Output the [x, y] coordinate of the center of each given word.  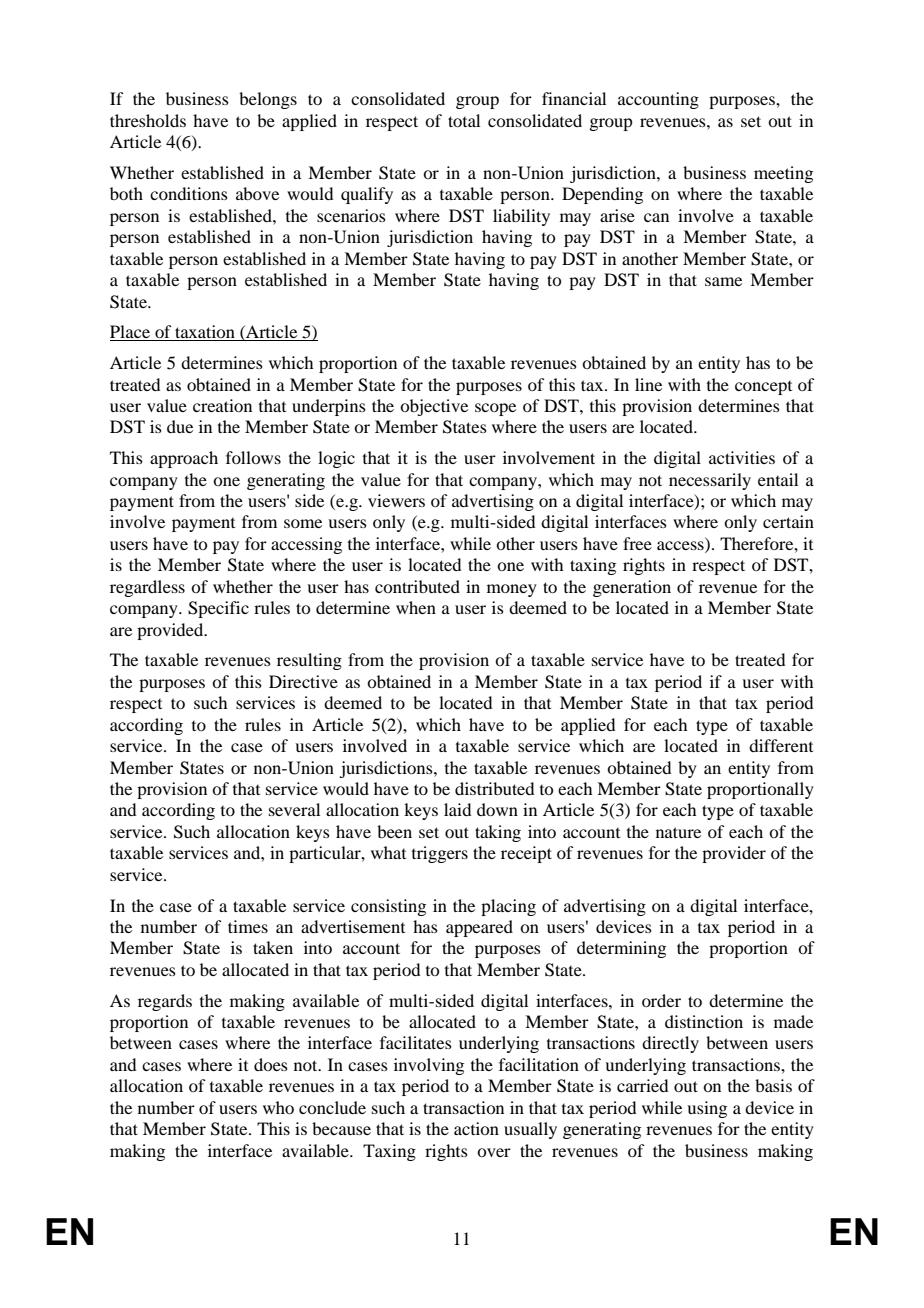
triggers [440, 854]
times [248, 926]
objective [434, 407]
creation [222, 405]
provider [734, 854]
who [278, 1107]
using [707, 1109]
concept [763, 388]
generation [632, 588]
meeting [783, 174]
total [464, 120]
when [416, 607]
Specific [218, 609]
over [494, 1152]
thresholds [148, 120]
